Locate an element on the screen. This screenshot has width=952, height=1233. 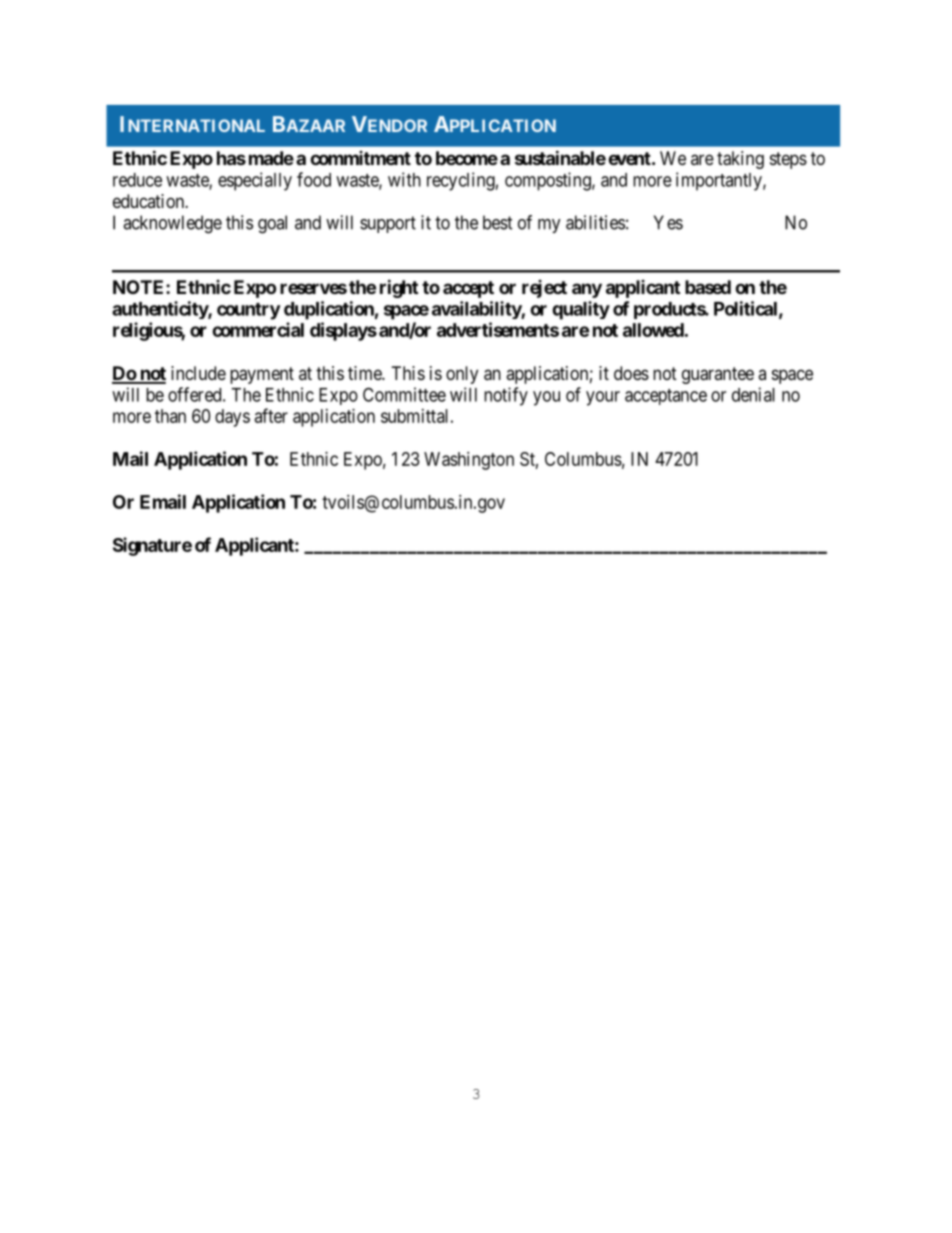
acknowledge is located at coordinates (172, 224).
